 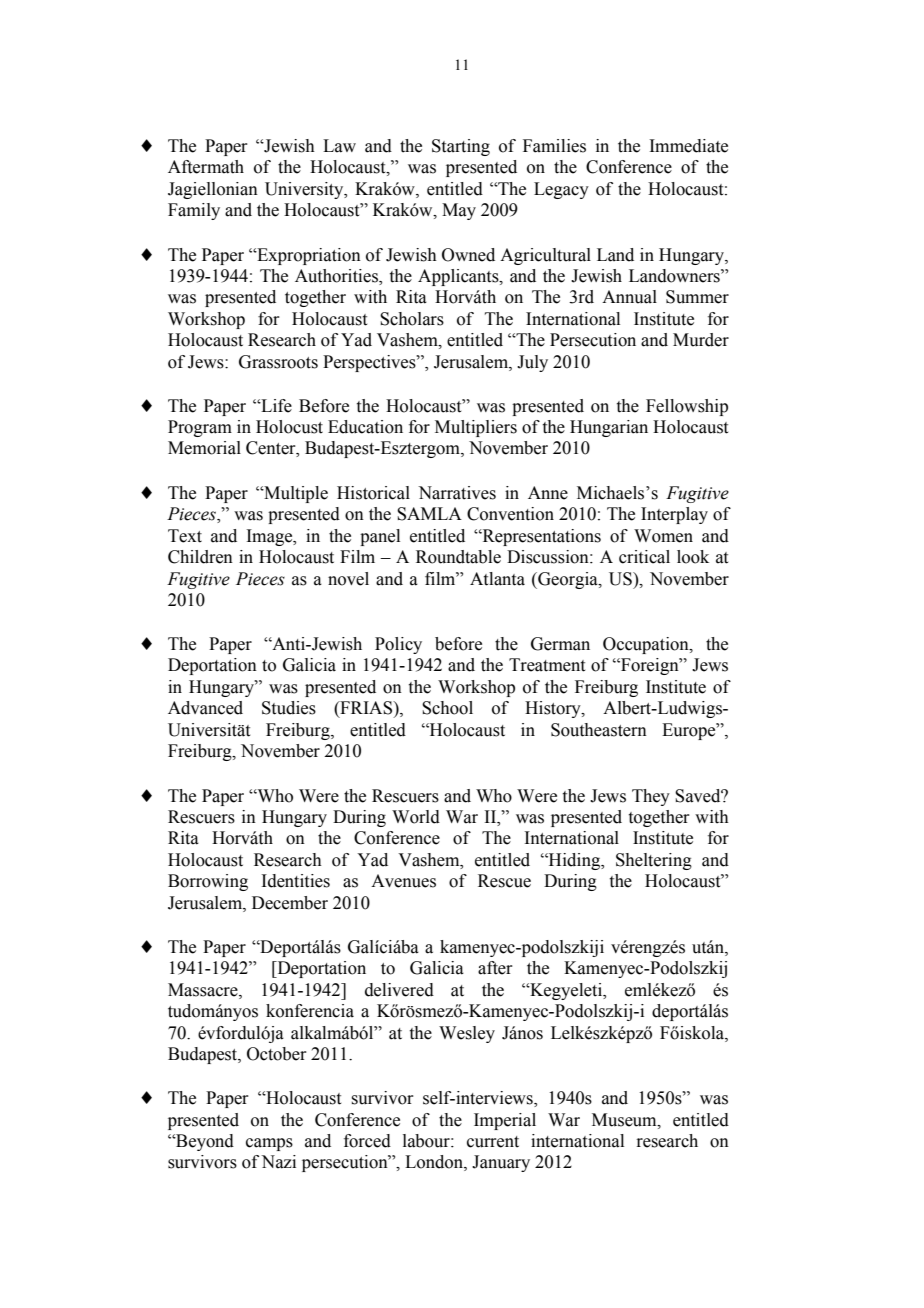 I want to click on Program, so click(x=200, y=428).
